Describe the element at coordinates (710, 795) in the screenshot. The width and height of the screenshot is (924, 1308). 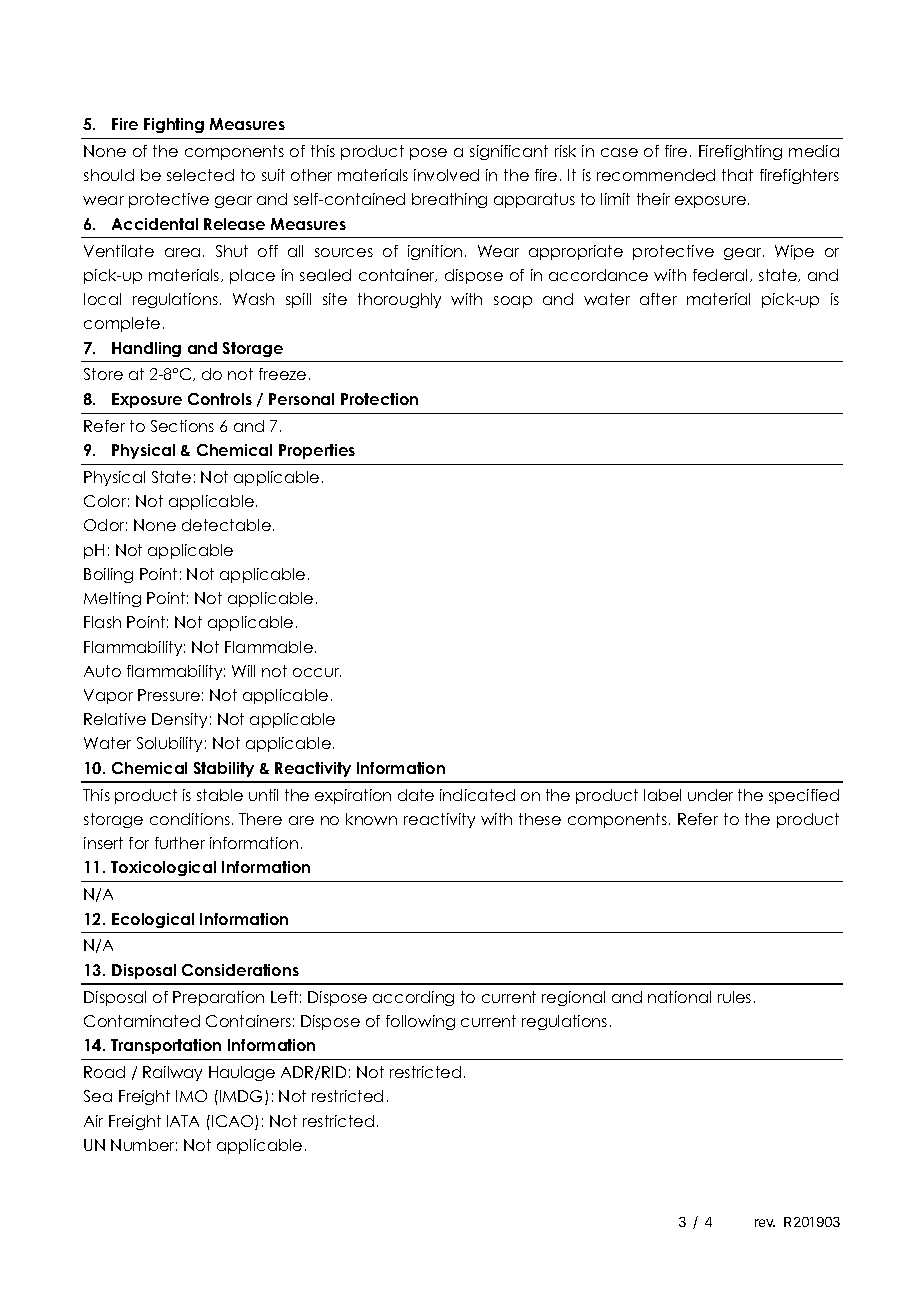
I see `under` at that location.
